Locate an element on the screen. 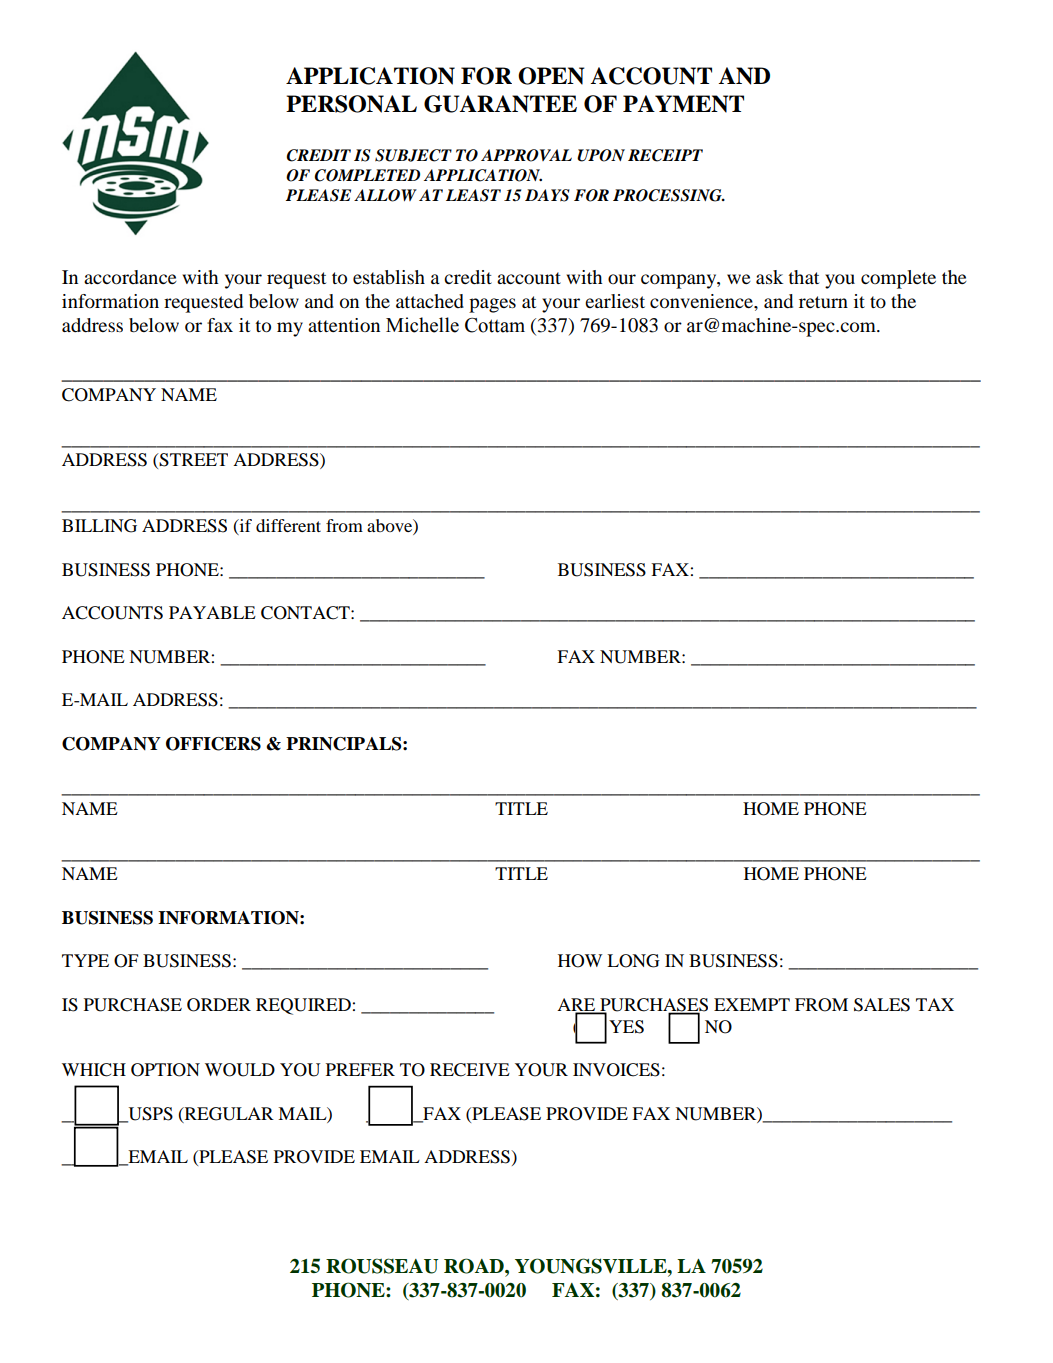  PAYMENT is located at coordinates (683, 104).
